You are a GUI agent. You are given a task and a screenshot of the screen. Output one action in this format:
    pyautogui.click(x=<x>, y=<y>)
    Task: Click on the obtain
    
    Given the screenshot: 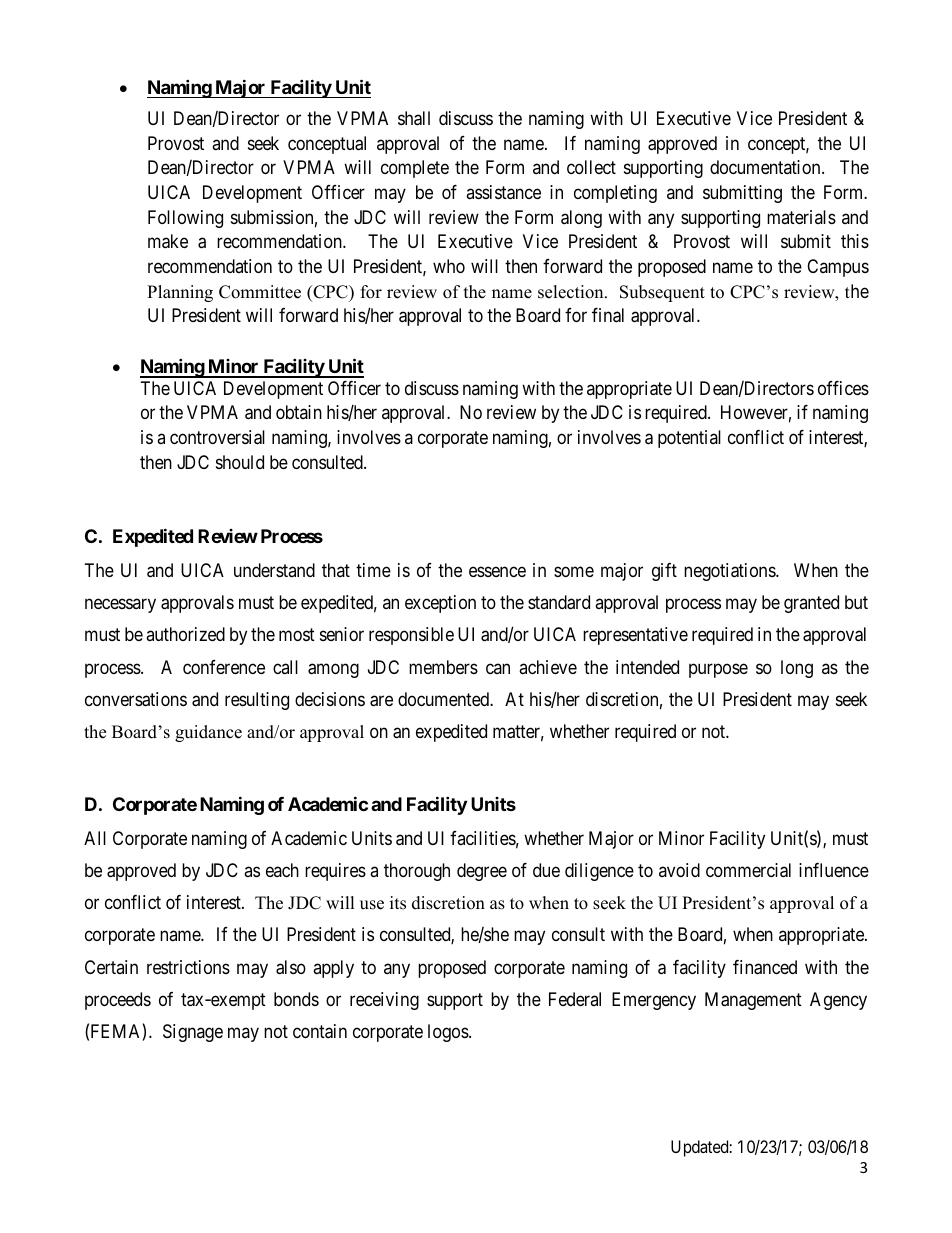 What is the action you would take?
    pyautogui.click(x=299, y=412)
